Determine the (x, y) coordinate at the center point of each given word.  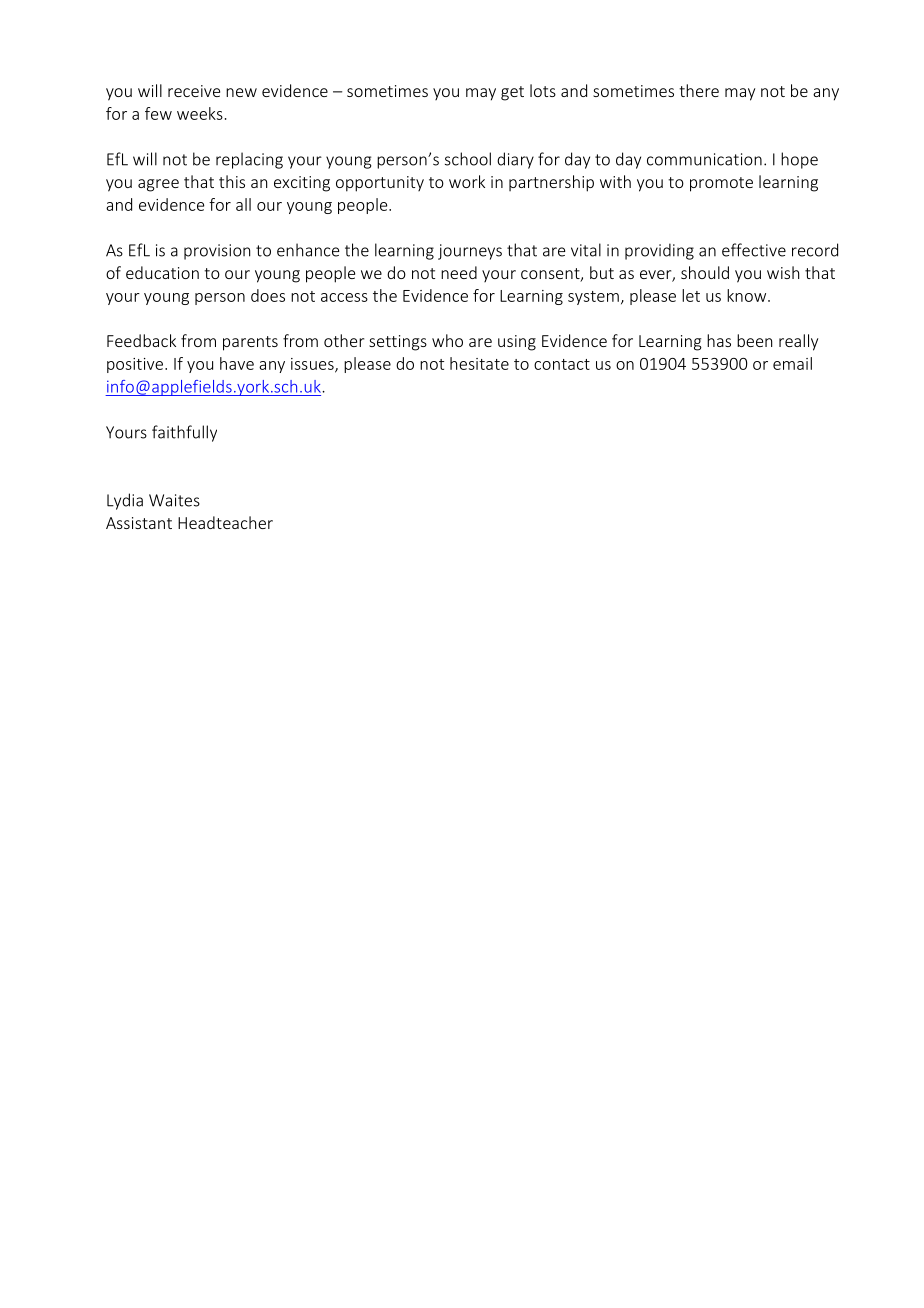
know (748, 295)
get (512, 93)
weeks (200, 113)
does (268, 295)
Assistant (139, 523)
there (699, 90)
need (459, 272)
